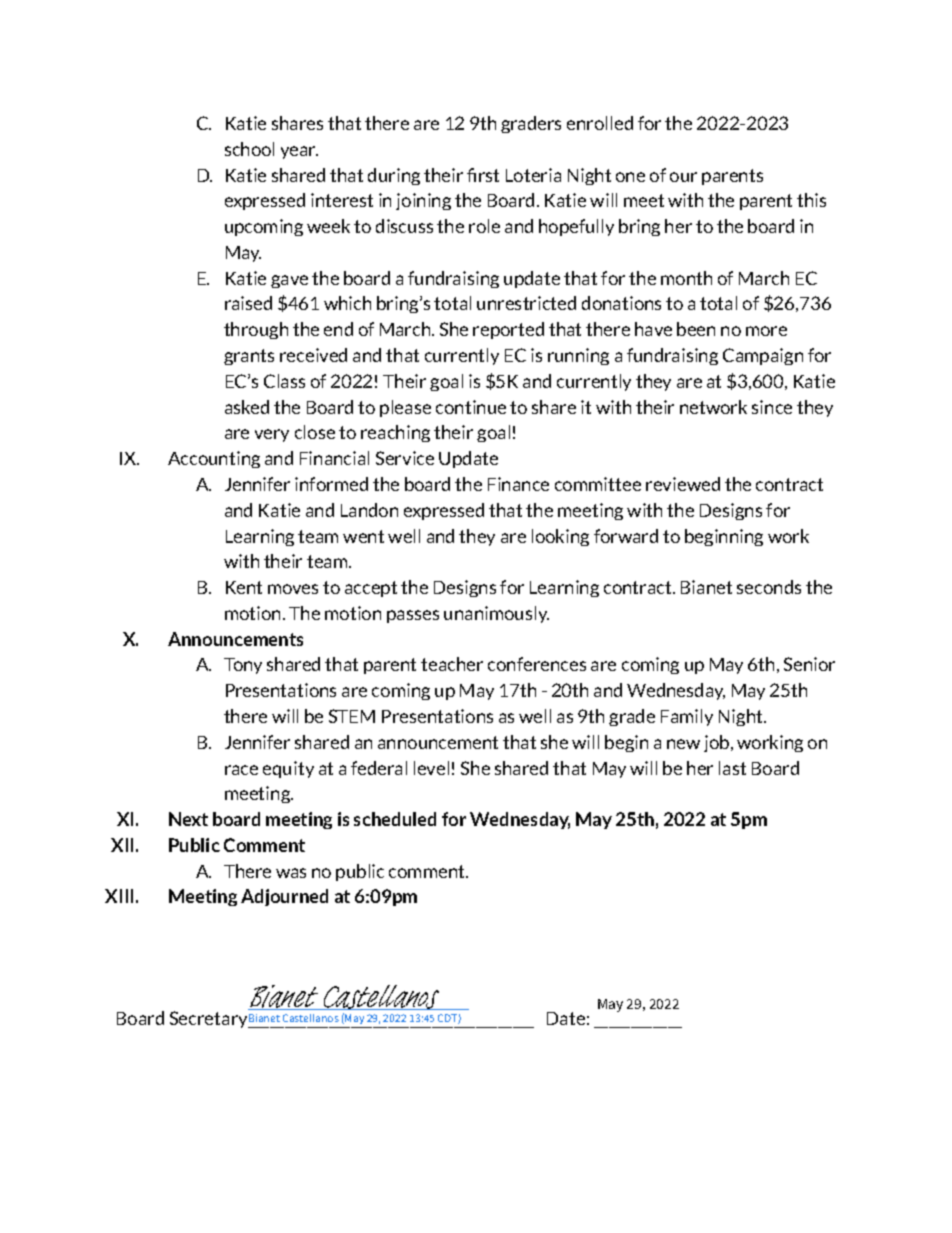 The height and width of the document is (1233, 952). Describe the element at coordinates (256, 330) in the document. I see `through` at that location.
